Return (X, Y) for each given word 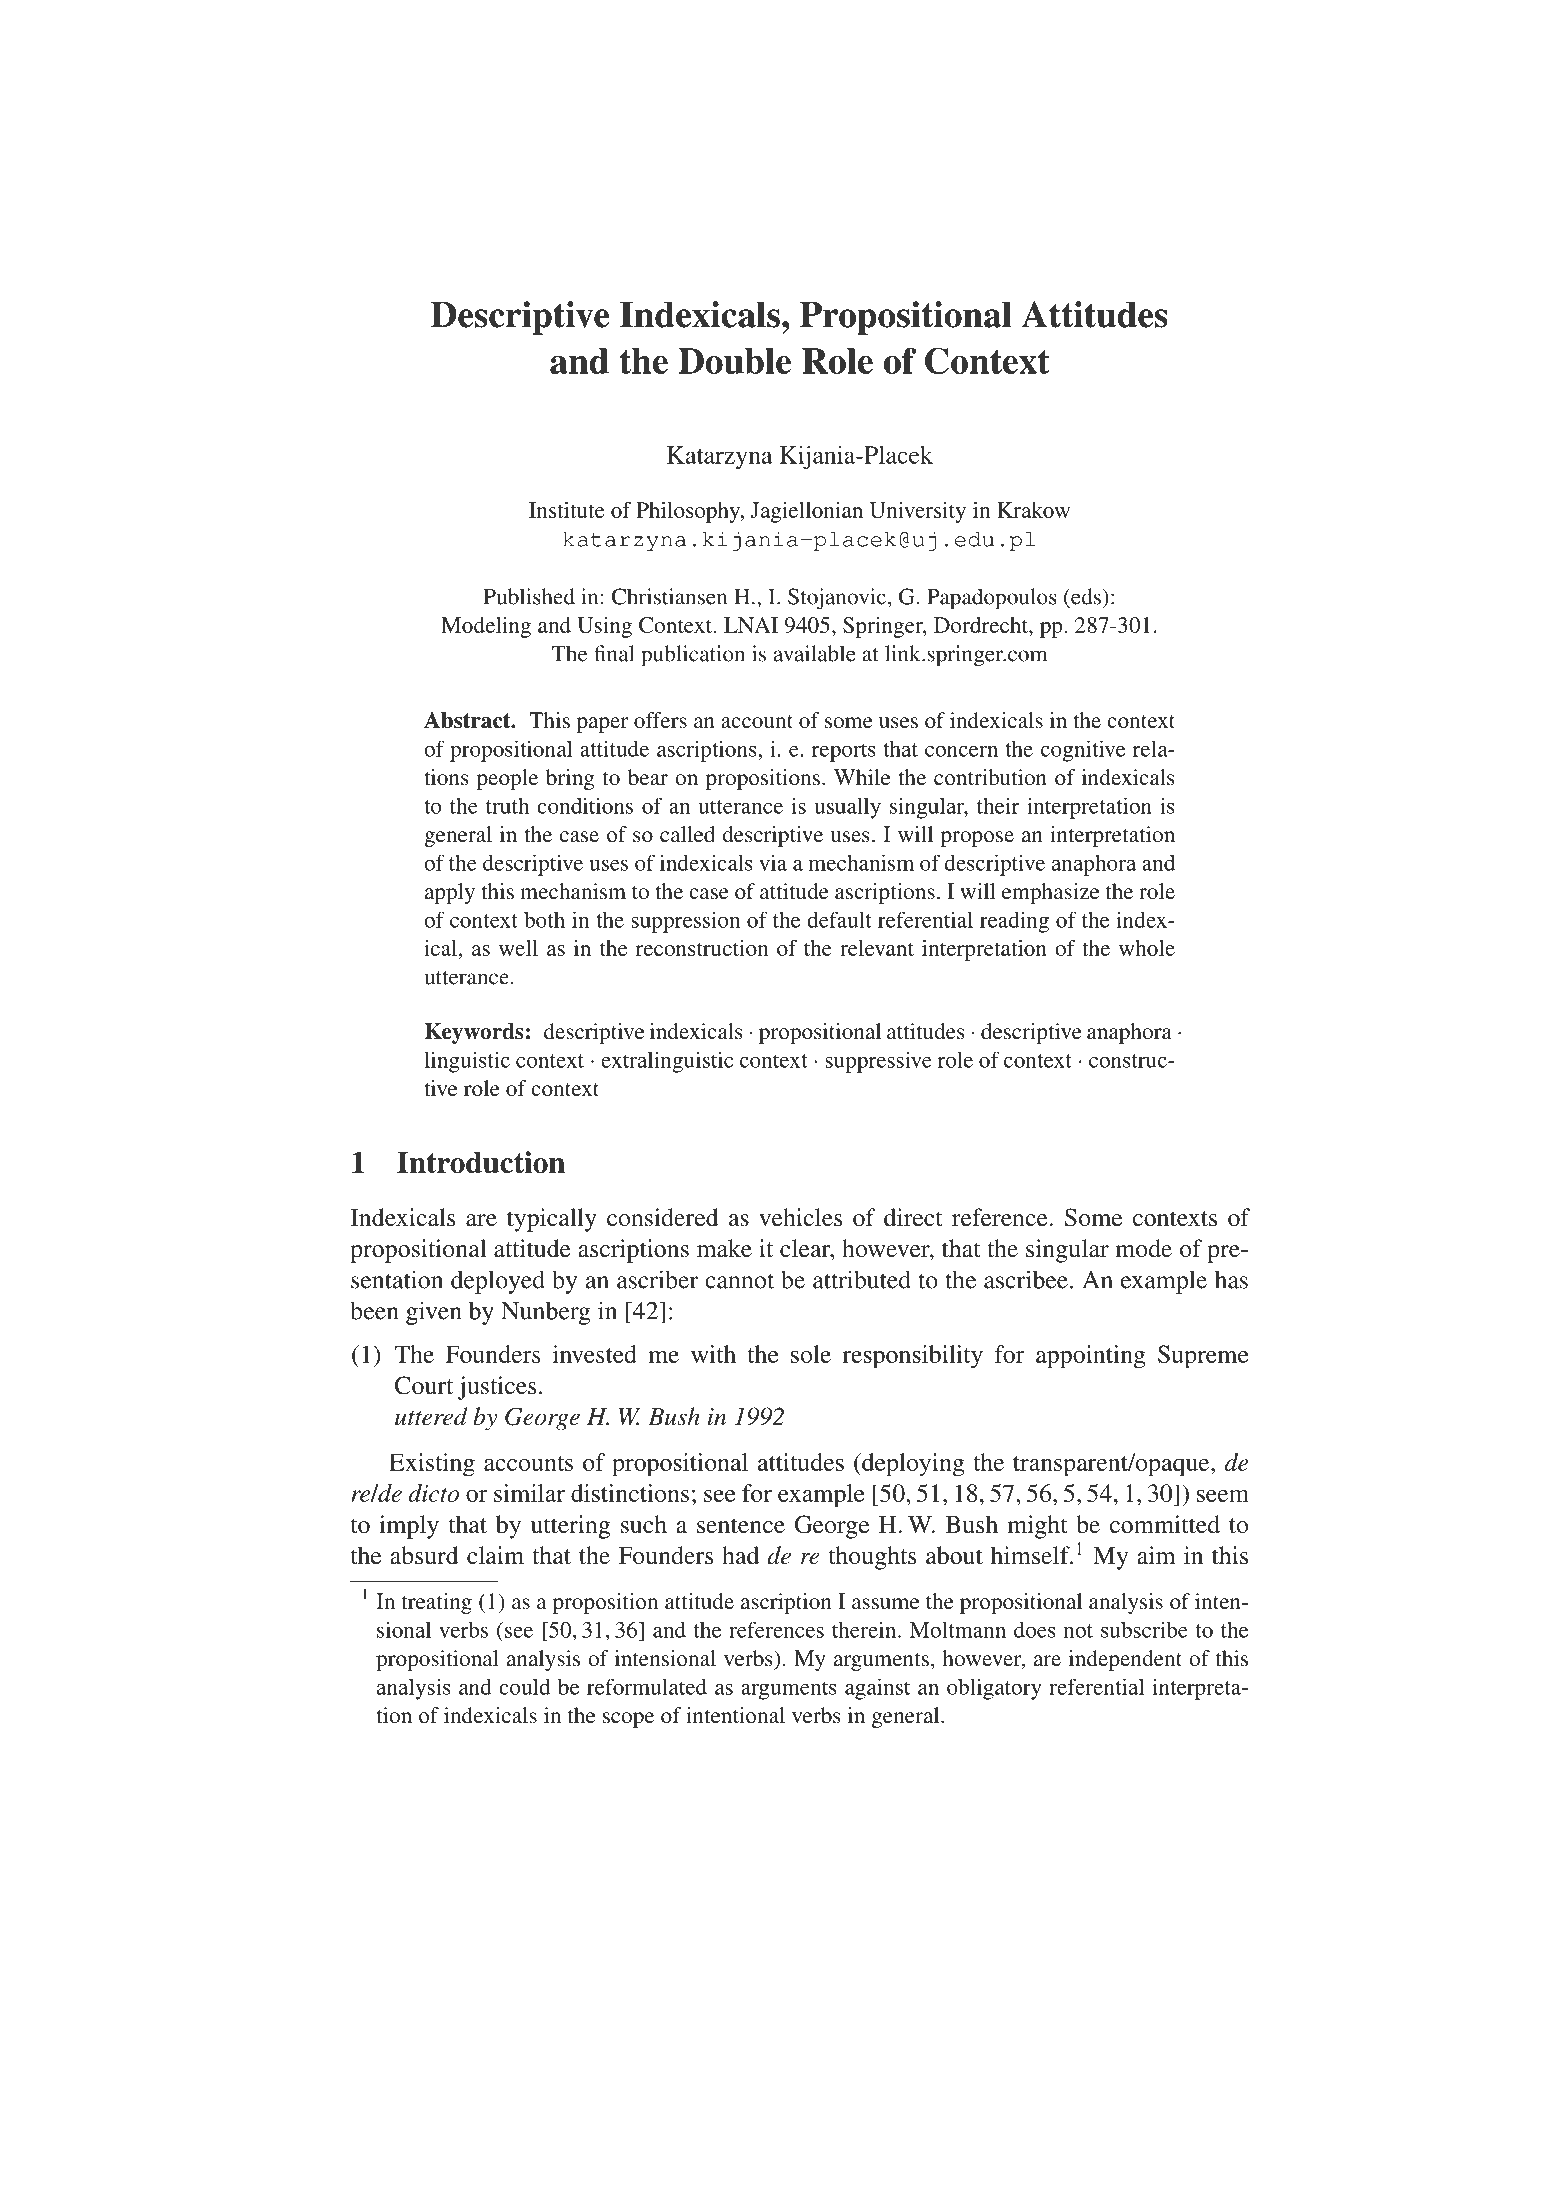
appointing (1090, 1357)
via (773, 862)
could (524, 1686)
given (434, 1313)
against (877, 1689)
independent (1125, 1660)
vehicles (801, 1217)
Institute (566, 510)
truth (507, 805)
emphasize (1050, 893)
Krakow (1033, 510)
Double (734, 361)
